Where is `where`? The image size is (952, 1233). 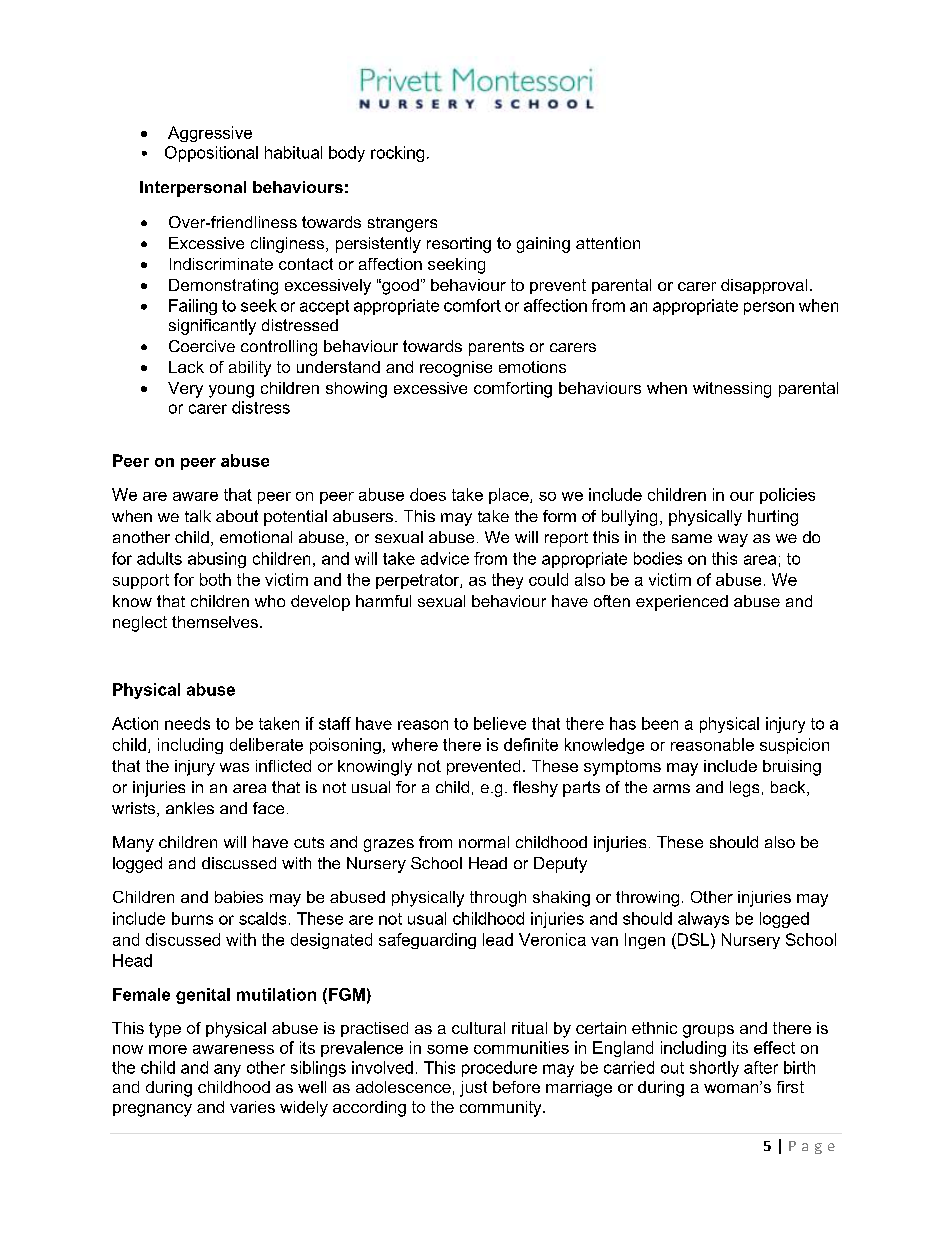 where is located at coordinates (415, 744).
